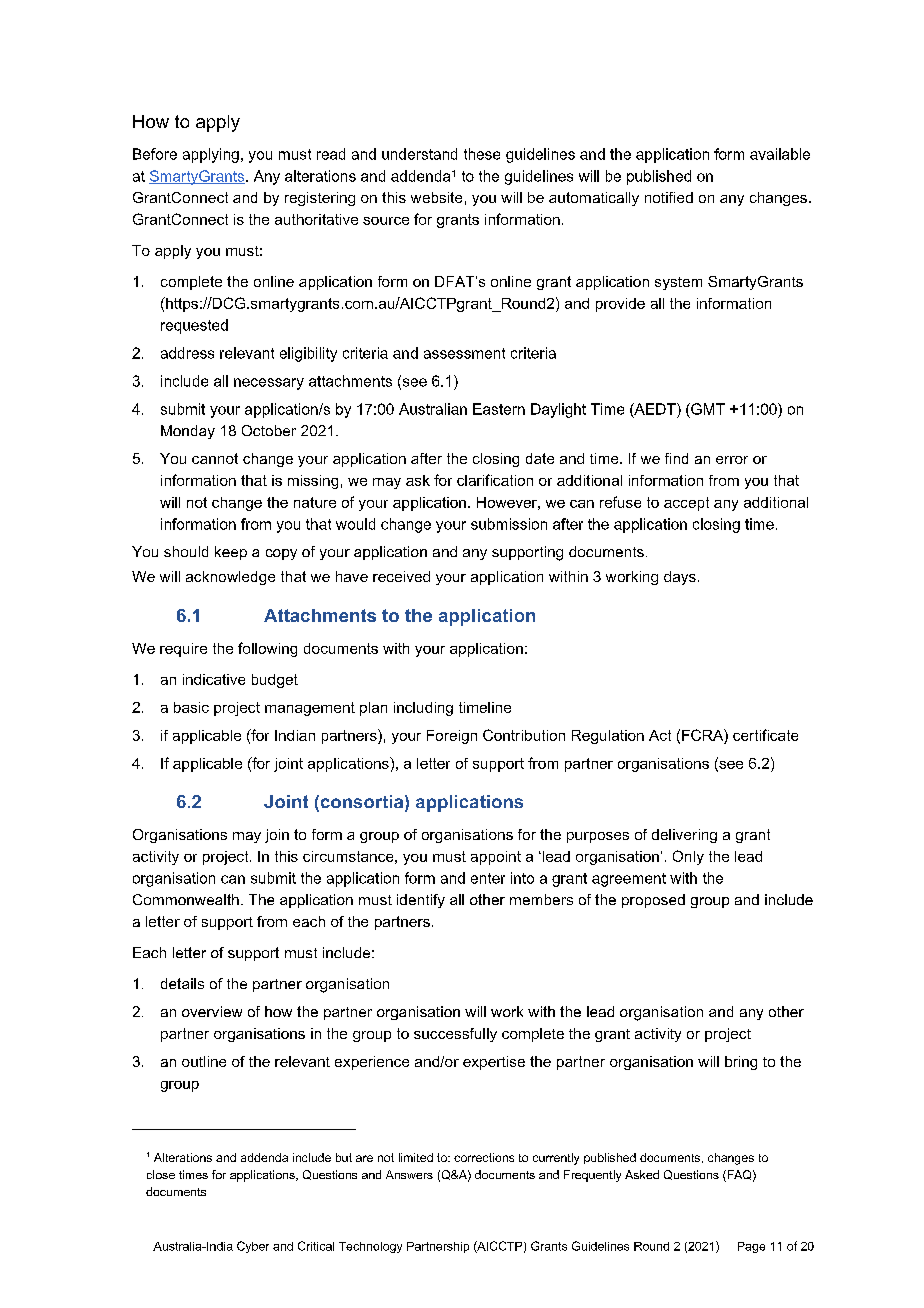  I want to click on corrections, so click(484, 1157).
